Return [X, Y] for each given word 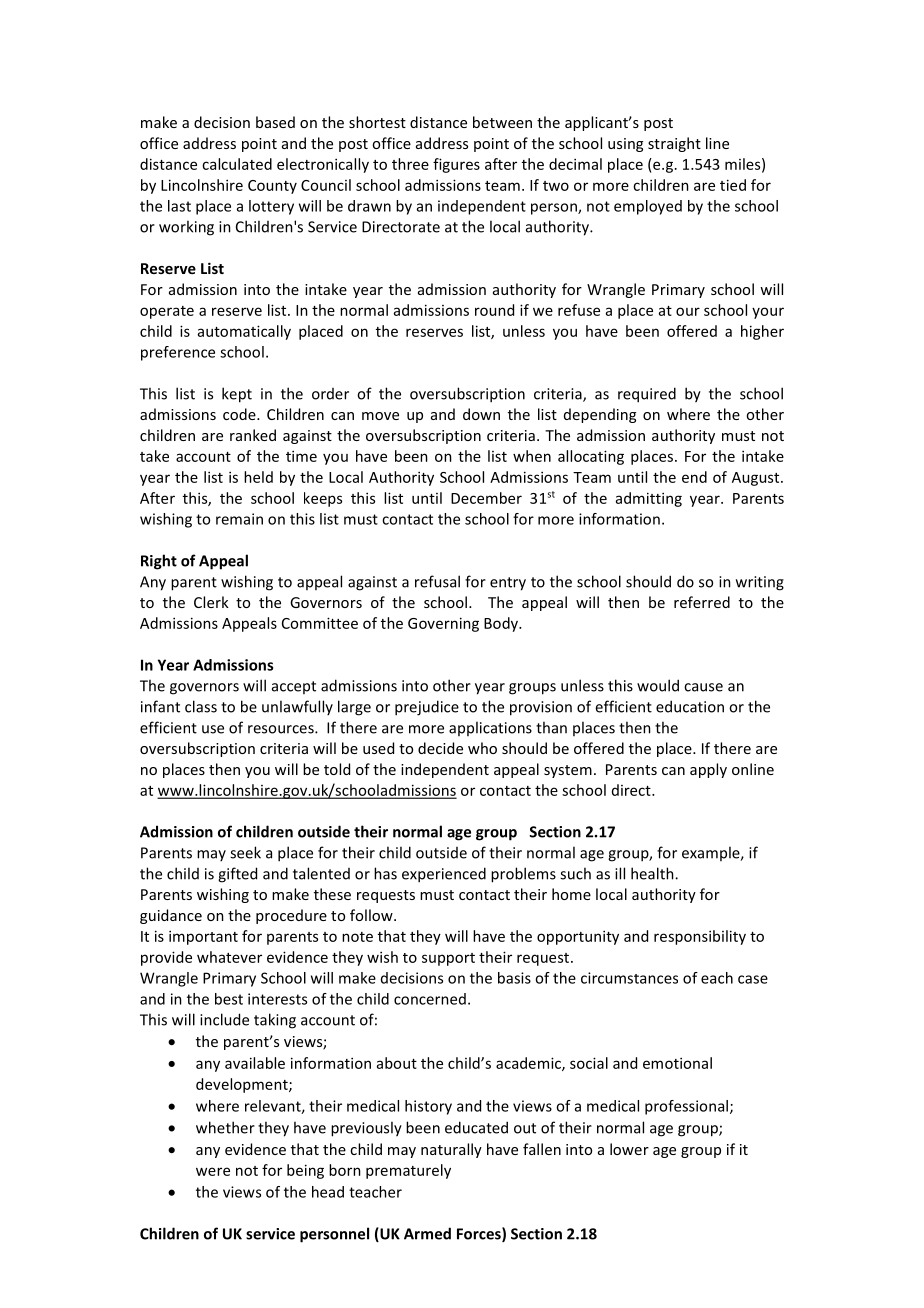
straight [674, 144]
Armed [427, 1233]
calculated [237, 164]
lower [629, 1149]
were [213, 1171]
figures [456, 165]
